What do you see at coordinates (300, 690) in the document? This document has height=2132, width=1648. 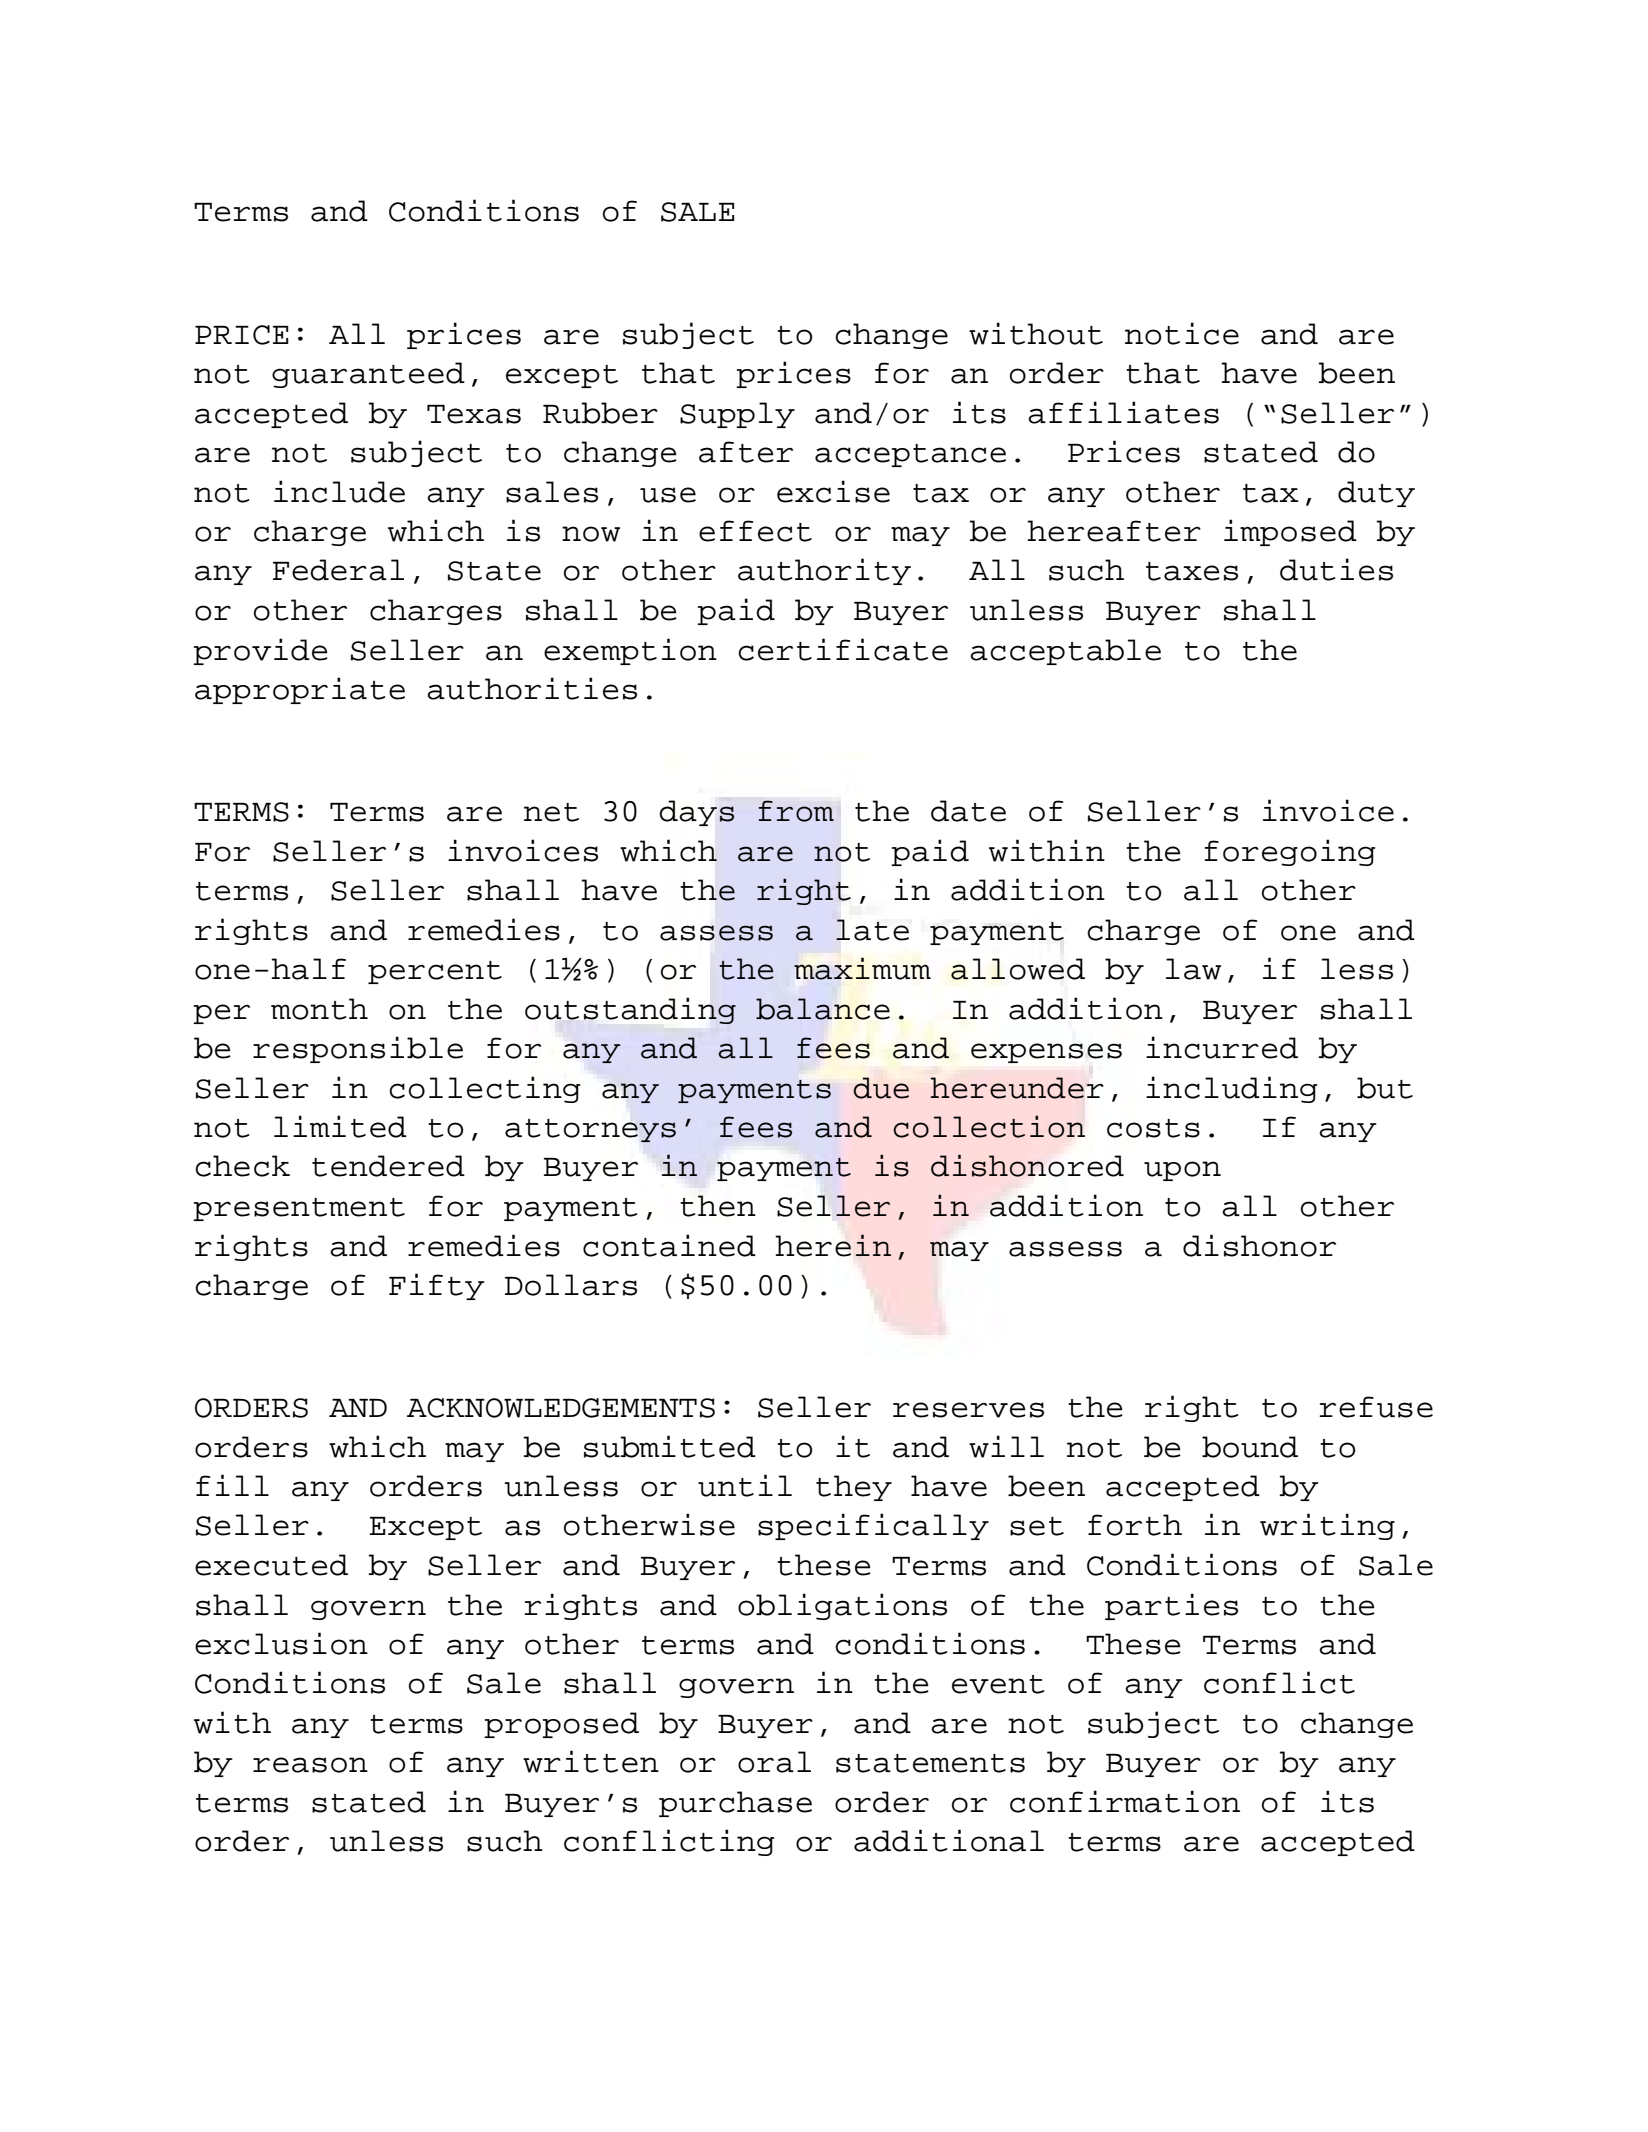 I see `appropriate` at bounding box center [300, 690].
